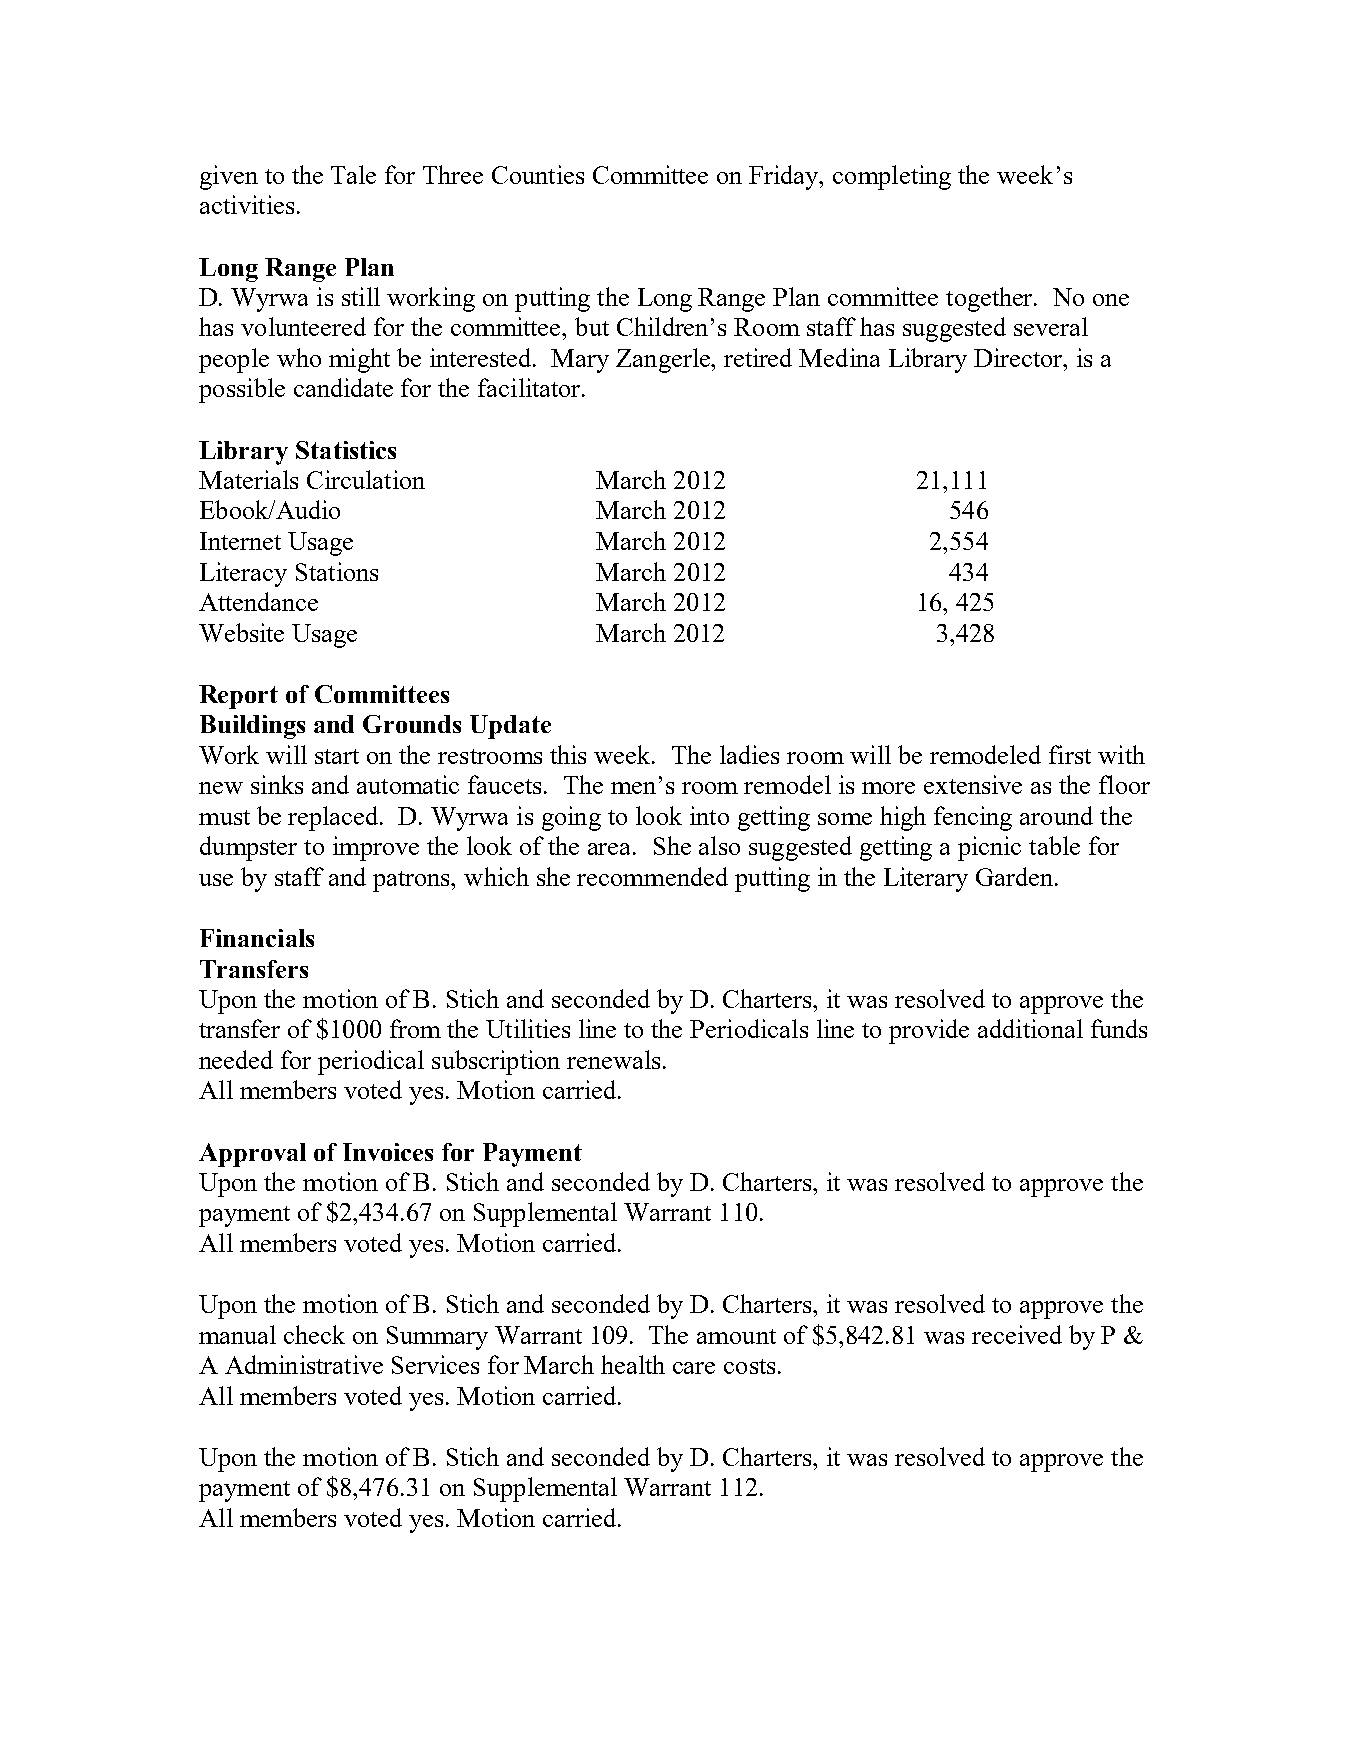 The width and height of the screenshot is (1354, 1752). Describe the element at coordinates (1017, 1334) in the screenshot. I see `received` at that location.
